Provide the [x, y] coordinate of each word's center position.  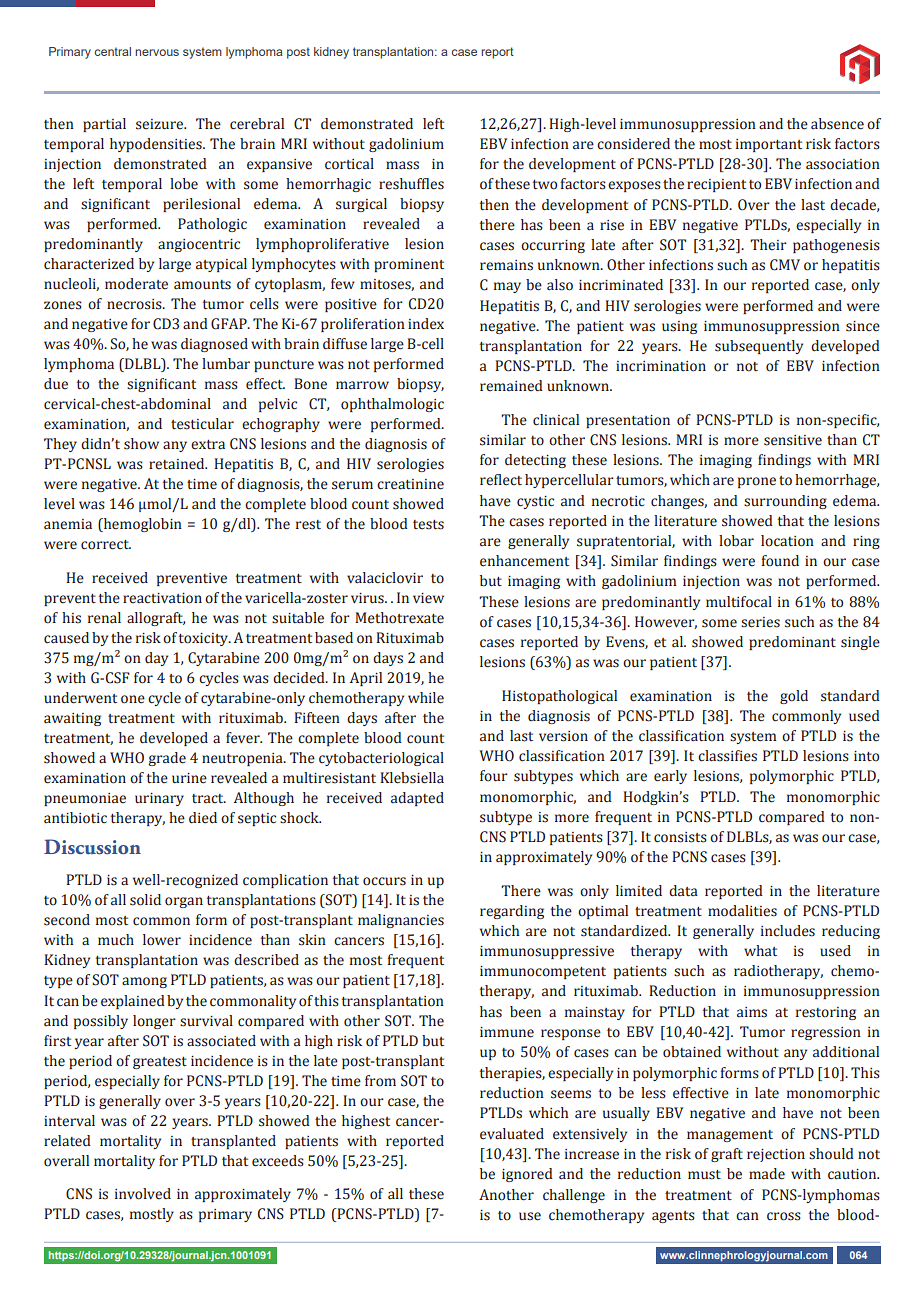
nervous [157, 52]
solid [145, 900]
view [428, 598]
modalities [742, 911]
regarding [512, 912]
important [769, 145]
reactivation [162, 598]
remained [511, 386]
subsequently [759, 347]
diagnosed [214, 345]
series [760, 622]
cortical [349, 164]
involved [143, 1194]
